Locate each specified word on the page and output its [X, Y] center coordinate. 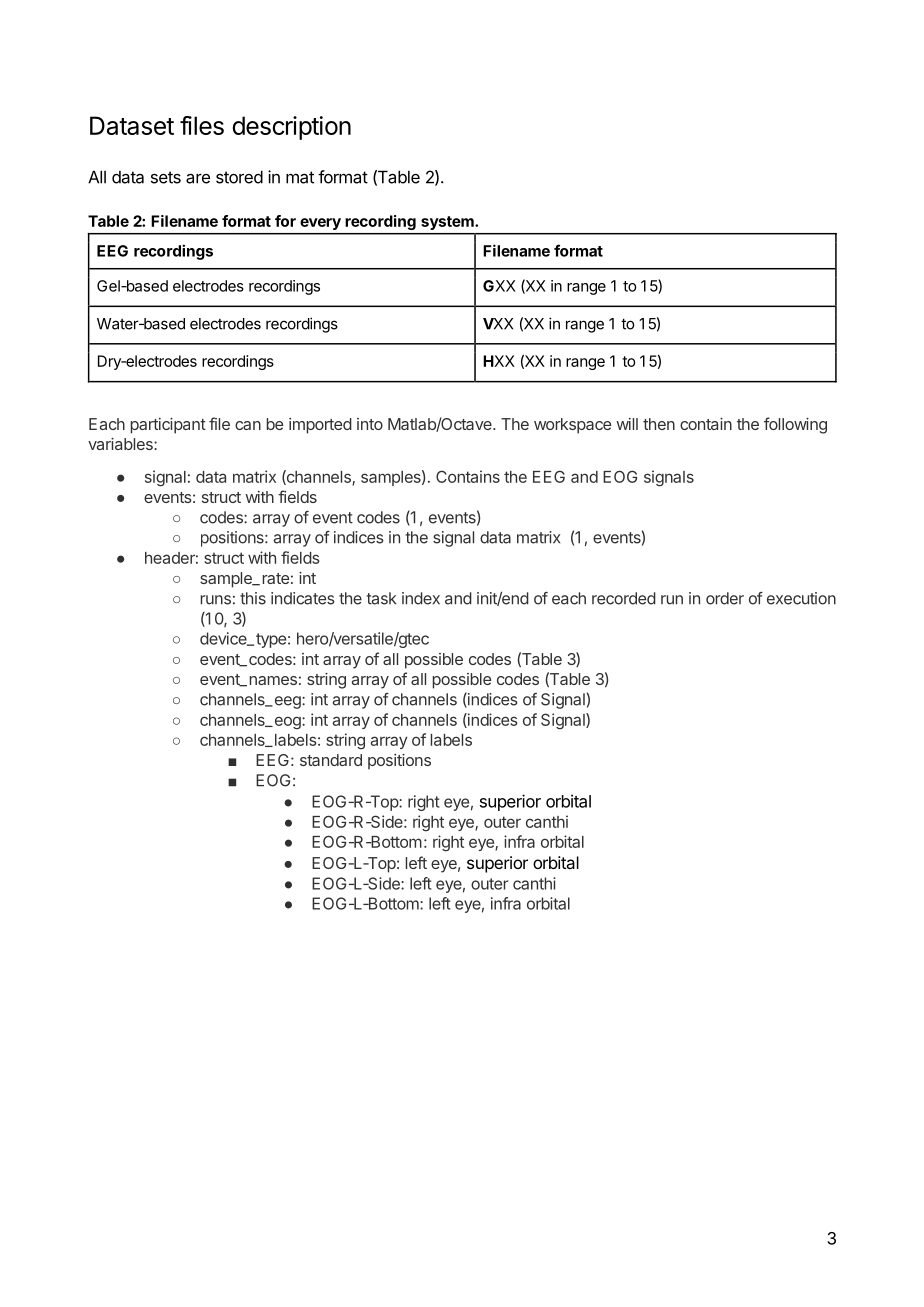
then [659, 424]
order [725, 598]
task [381, 598]
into [370, 424]
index [421, 598]
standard [331, 760]
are [198, 178]
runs [216, 600]
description [292, 128]
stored [239, 177]
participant [168, 426]
